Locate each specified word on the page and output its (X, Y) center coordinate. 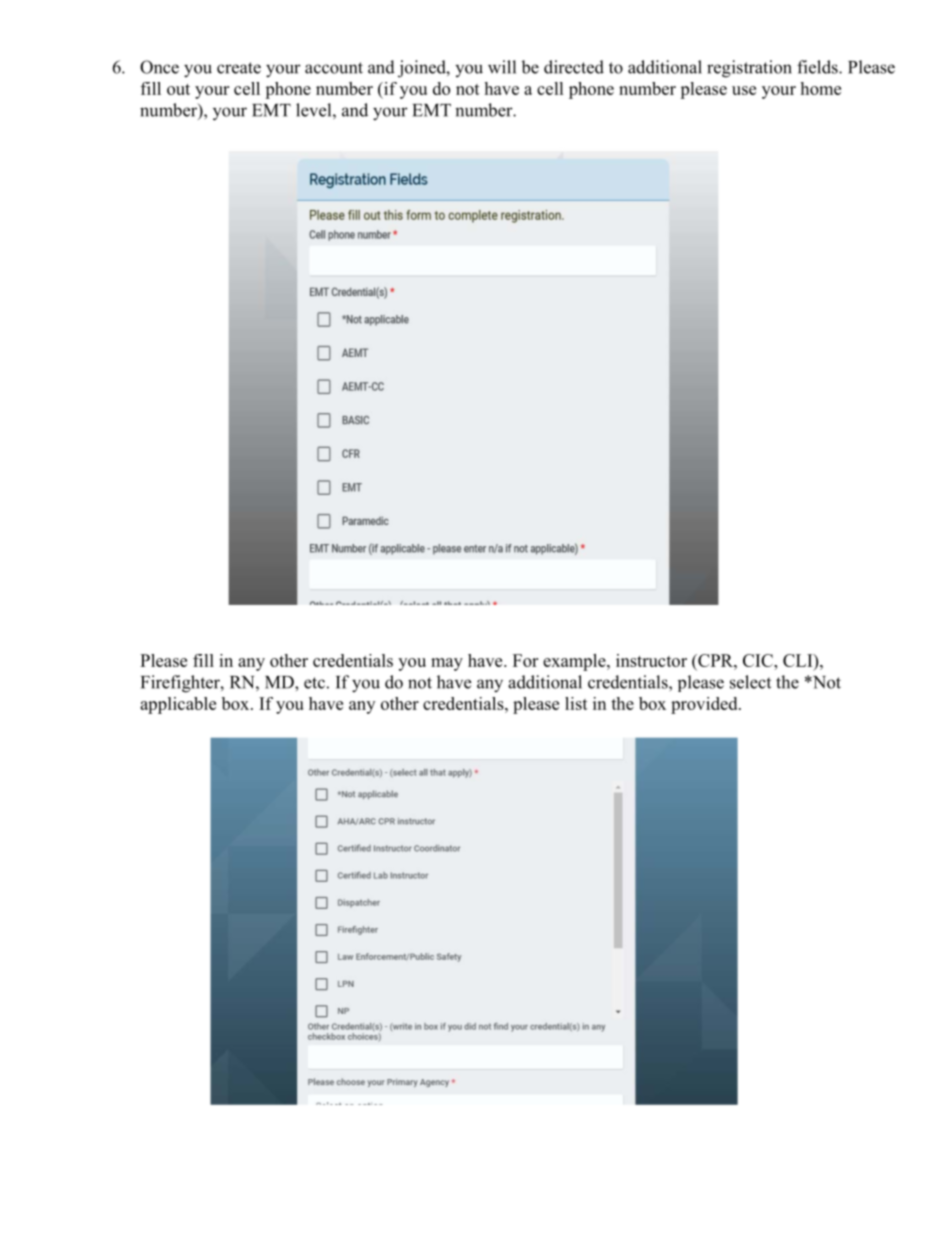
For (525, 660)
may (447, 664)
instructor (651, 660)
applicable (178, 705)
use (744, 90)
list (576, 703)
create (239, 68)
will (502, 67)
